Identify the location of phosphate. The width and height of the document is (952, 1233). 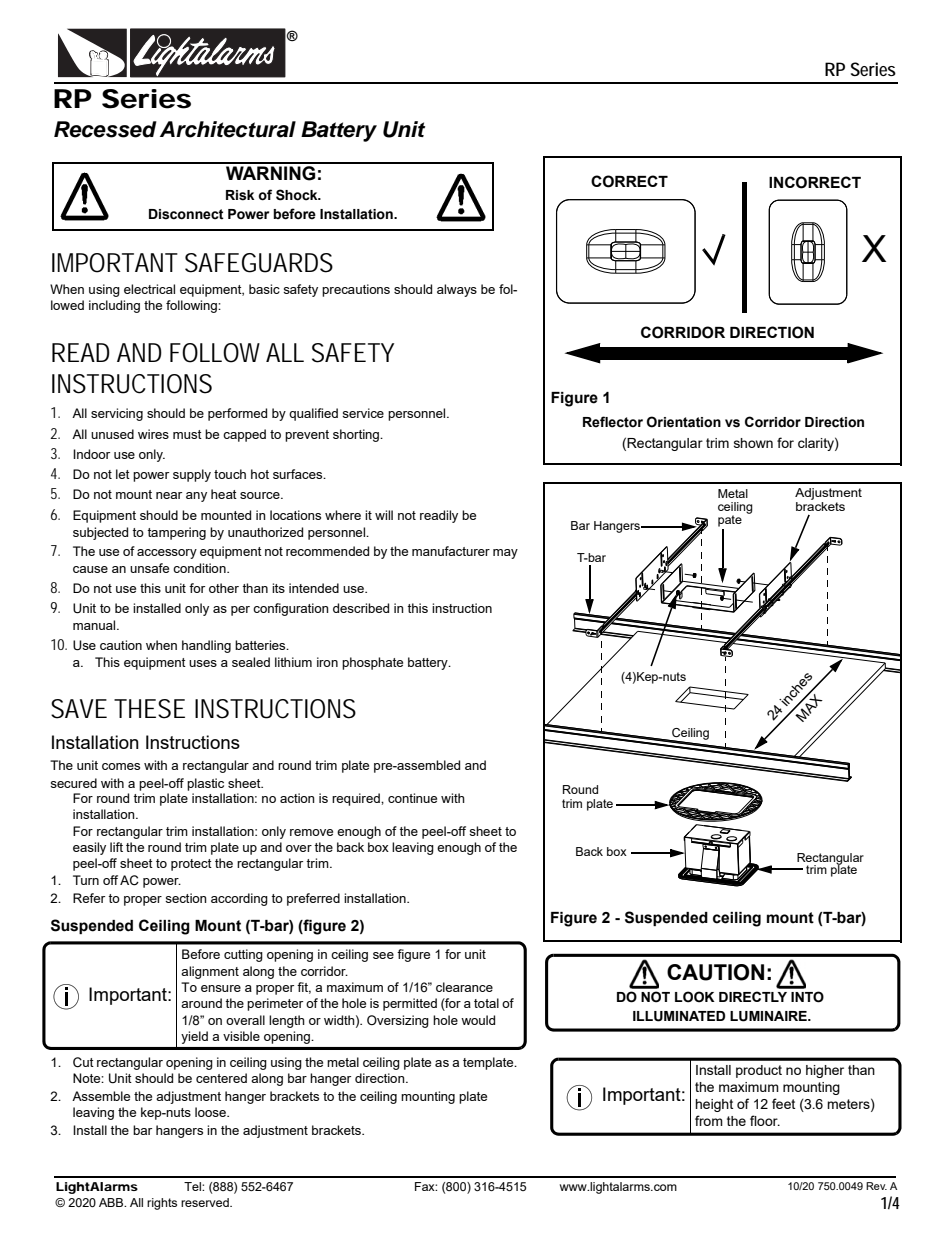
(372, 663).
